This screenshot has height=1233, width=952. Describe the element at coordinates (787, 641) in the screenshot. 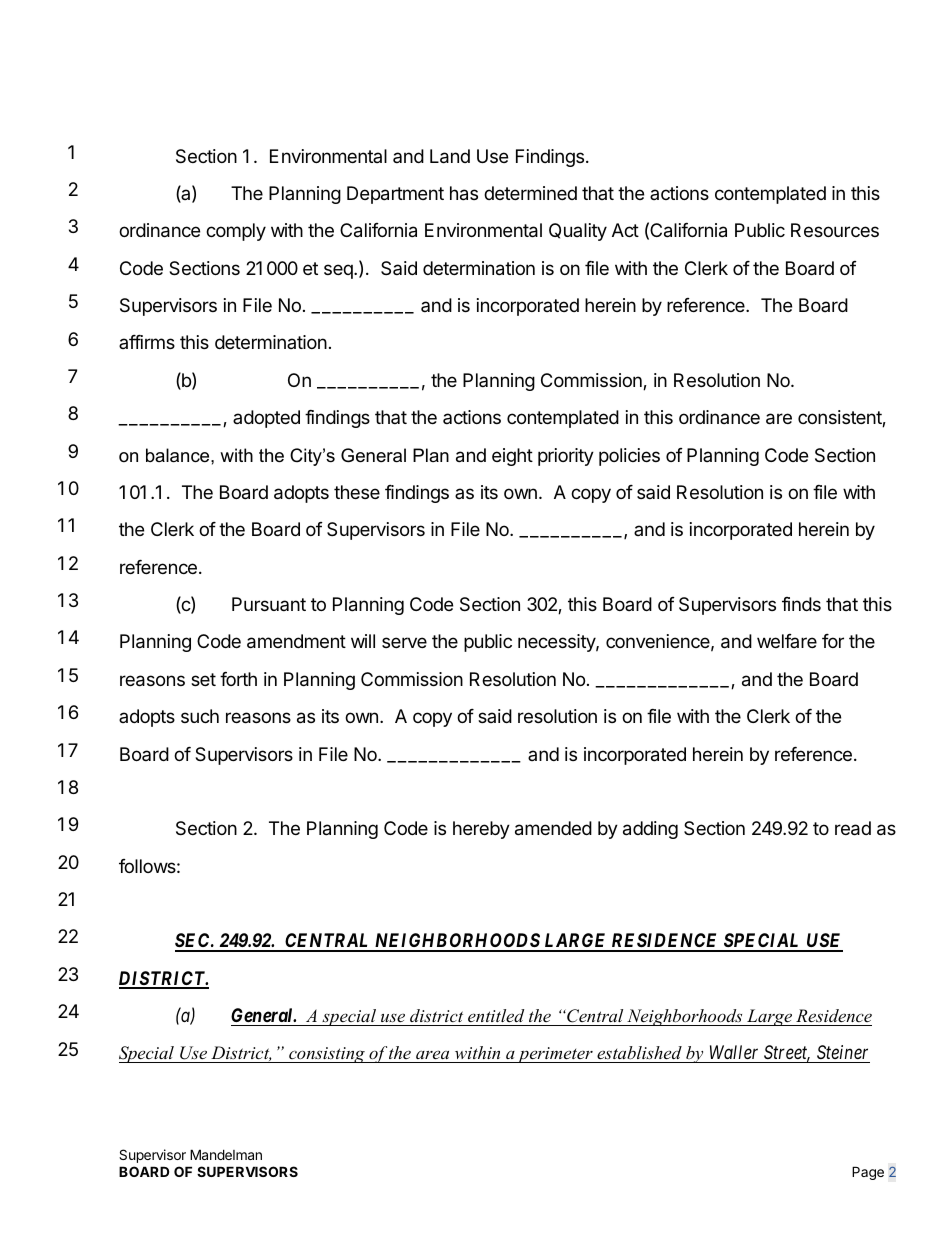

I see `welfare` at that location.
